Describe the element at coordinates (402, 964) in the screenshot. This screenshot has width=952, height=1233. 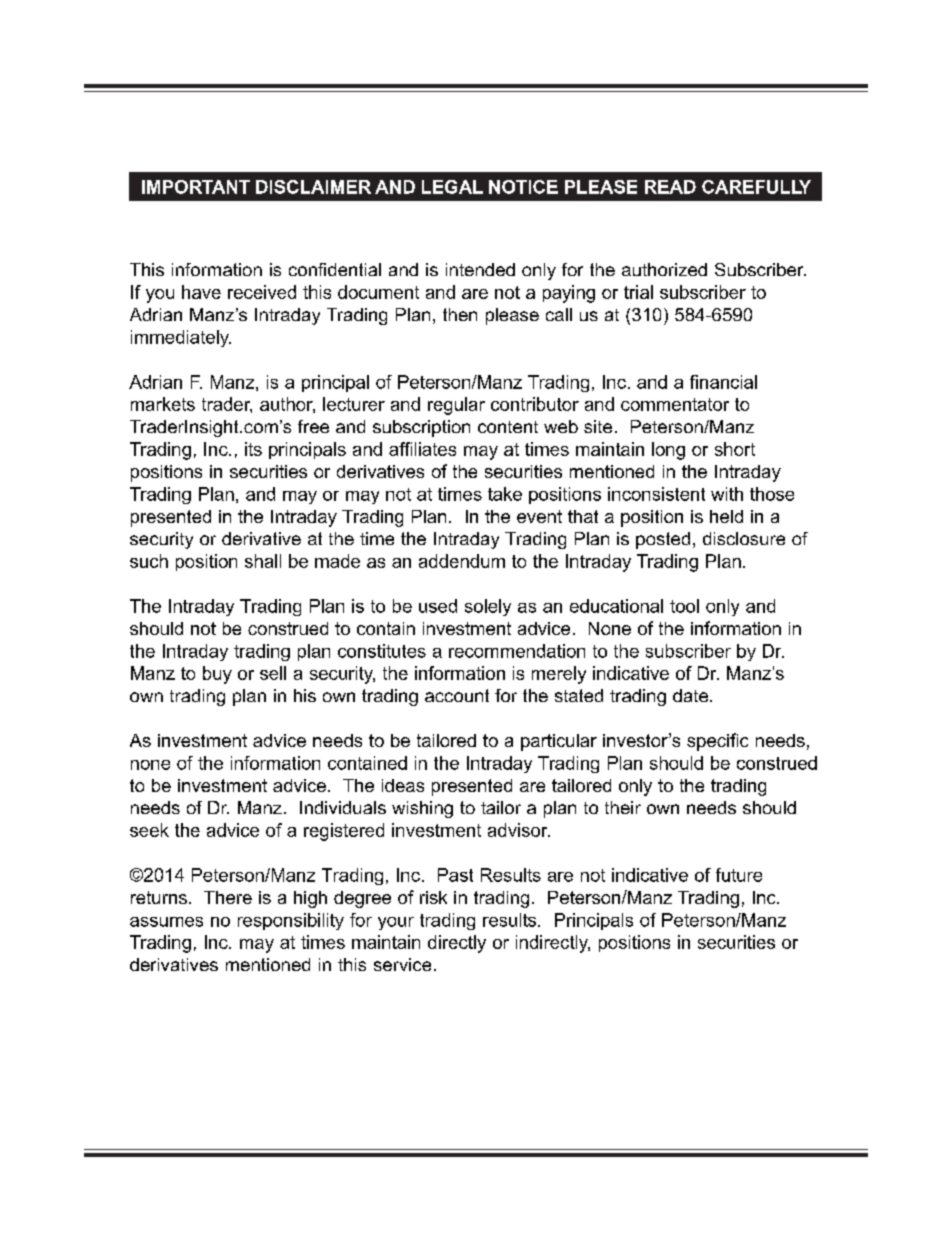
I see `service` at that location.
